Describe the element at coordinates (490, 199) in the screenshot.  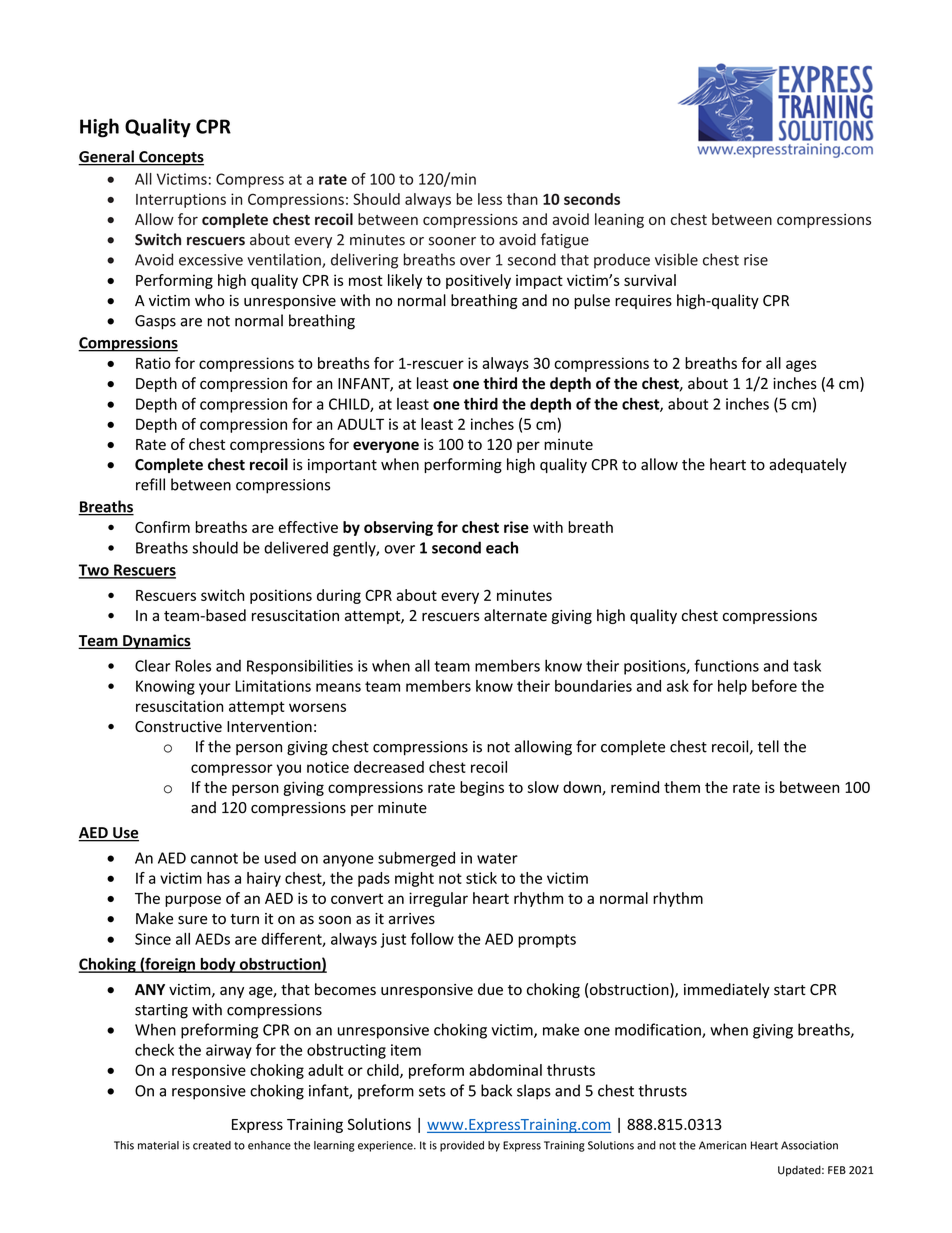
I see `less` at that location.
